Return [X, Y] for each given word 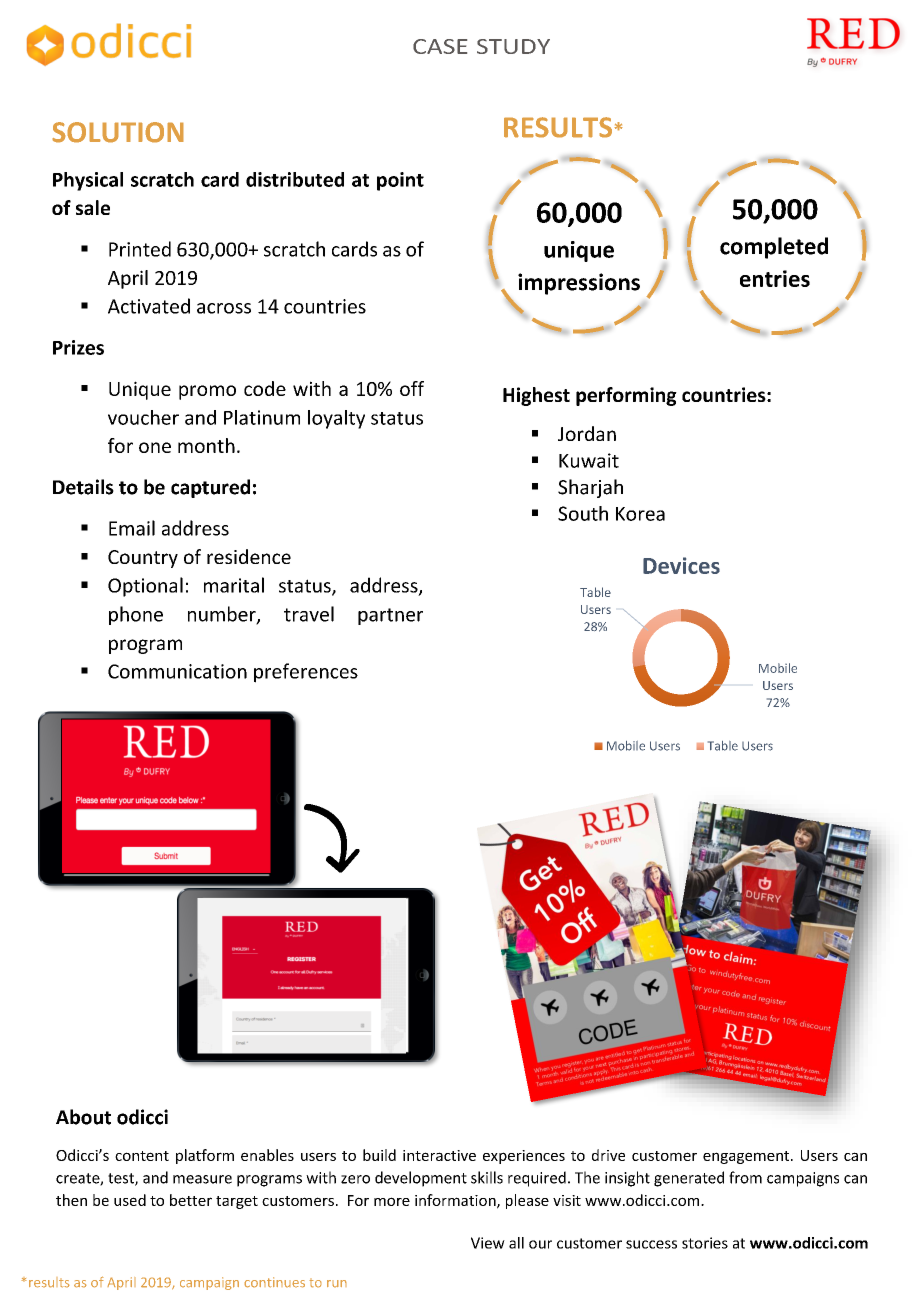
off [412, 388]
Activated [149, 306]
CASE [440, 46]
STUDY [513, 46]
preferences [306, 673]
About [83, 1117]
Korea [640, 514]
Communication [177, 671]
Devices [681, 565]
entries [775, 278]
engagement [747, 1157]
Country [143, 559]
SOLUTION [118, 132]
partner [390, 616]
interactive [439, 1155]
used [130, 1200]
